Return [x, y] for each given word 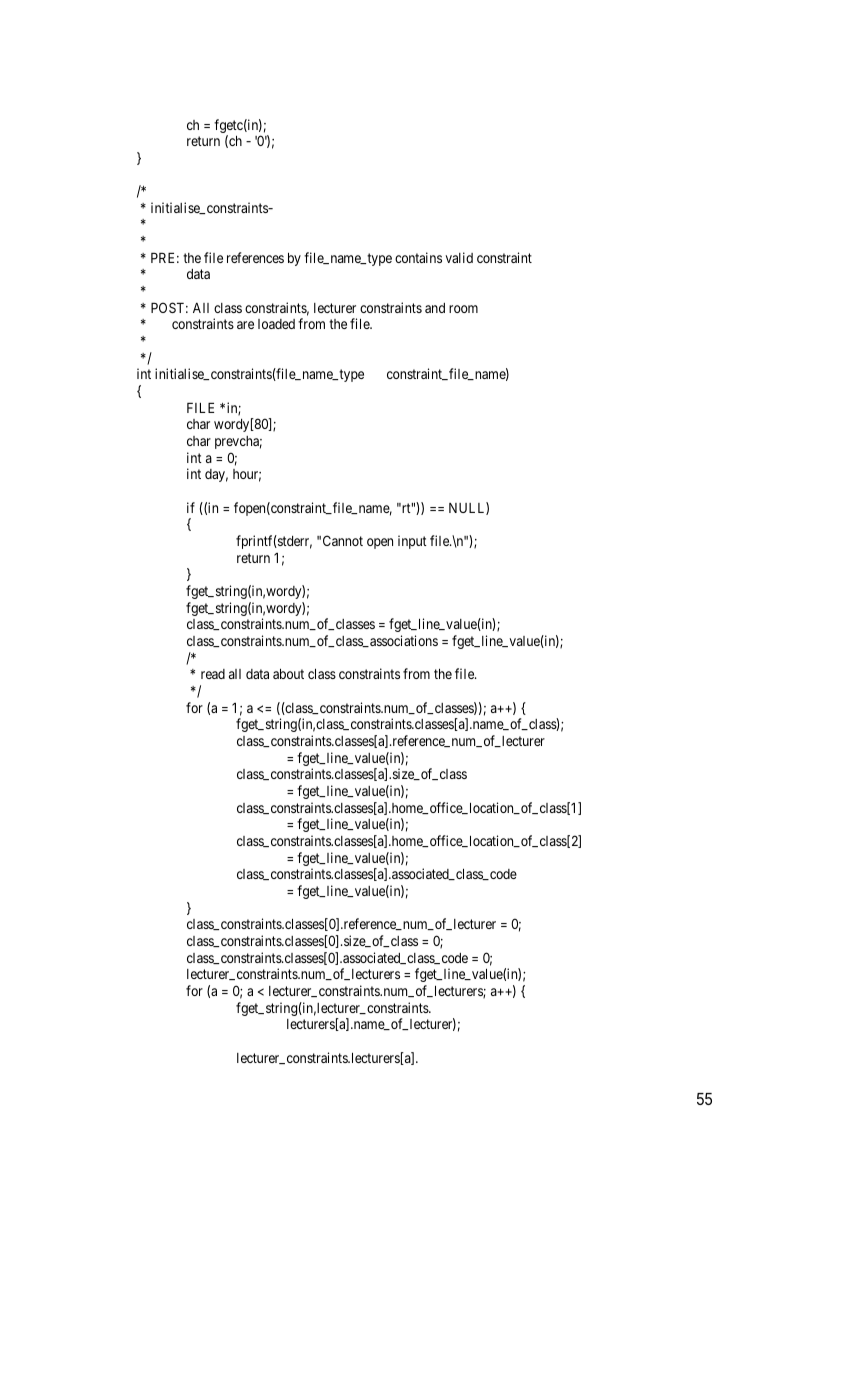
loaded [276, 324]
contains [418, 257]
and [435, 308]
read [213, 674]
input [412, 542]
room [463, 309]
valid [459, 257]
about [288, 674]
